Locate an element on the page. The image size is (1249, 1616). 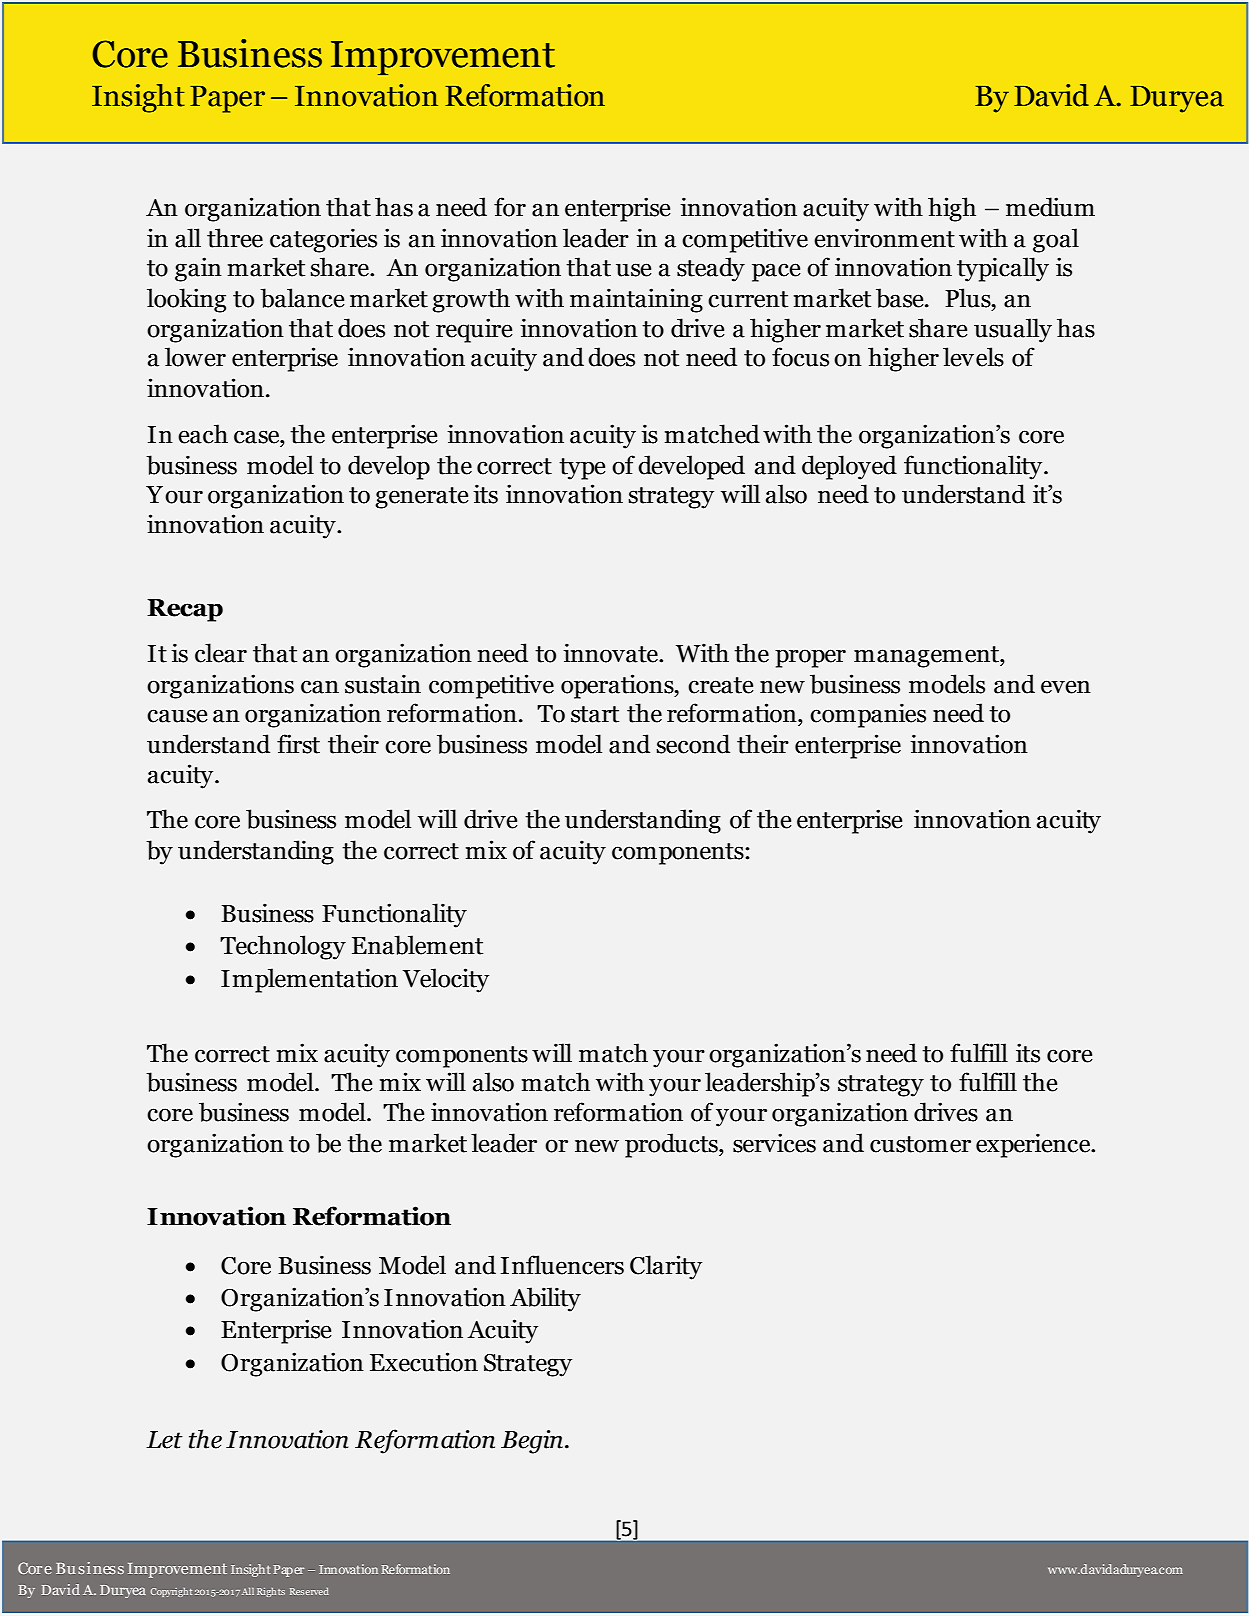
deployed is located at coordinates (849, 467).
